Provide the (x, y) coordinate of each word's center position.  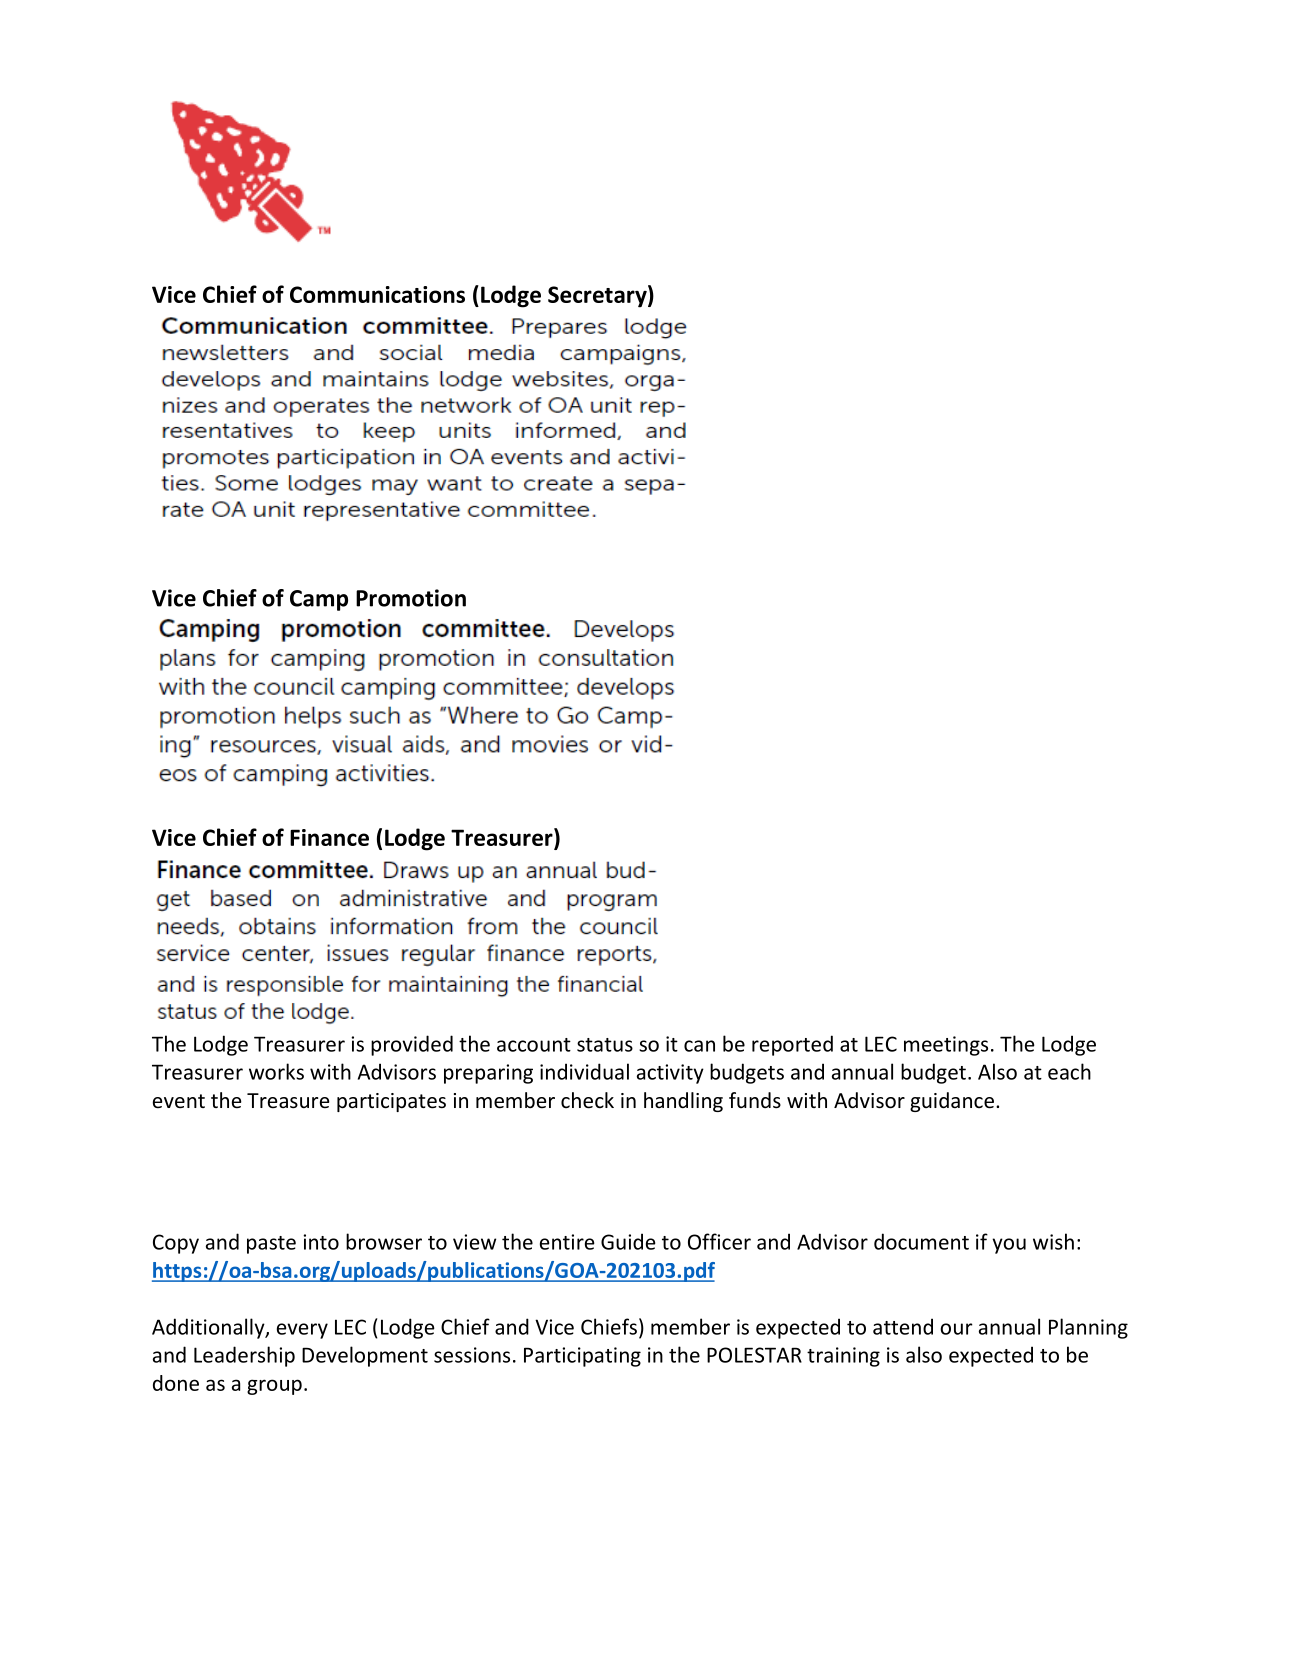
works (276, 1071)
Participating (582, 1357)
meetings (946, 1046)
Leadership (244, 1356)
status (605, 1045)
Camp (319, 600)
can (699, 1046)
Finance (329, 837)
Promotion (411, 598)
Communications (377, 294)
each (1069, 1071)
